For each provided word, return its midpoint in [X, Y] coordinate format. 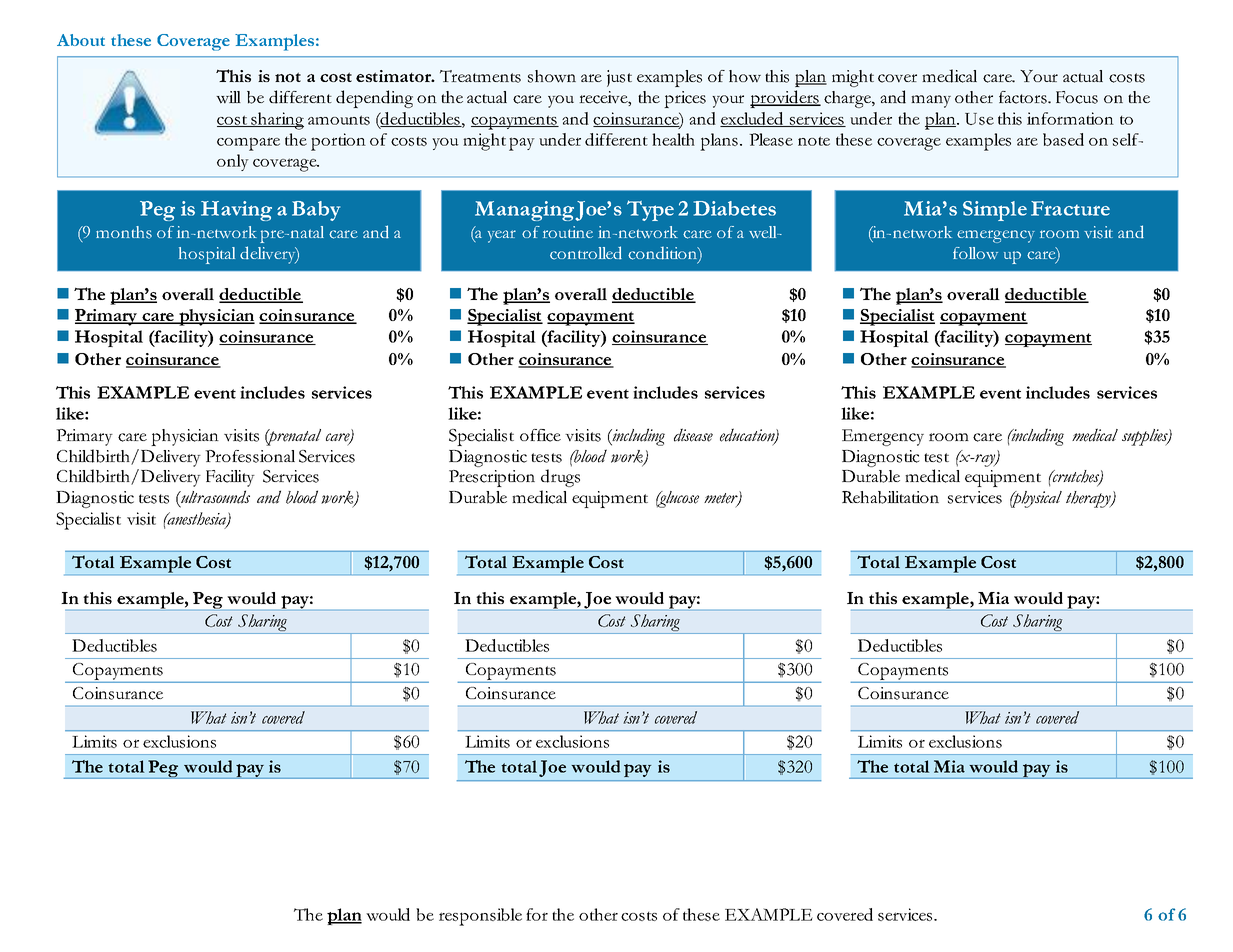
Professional [250, 456]
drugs [560, 478]
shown [552, 76]
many [931, 101]
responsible [480, 917]
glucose [677, 499]
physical [1036, 499]
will [228, 97]
